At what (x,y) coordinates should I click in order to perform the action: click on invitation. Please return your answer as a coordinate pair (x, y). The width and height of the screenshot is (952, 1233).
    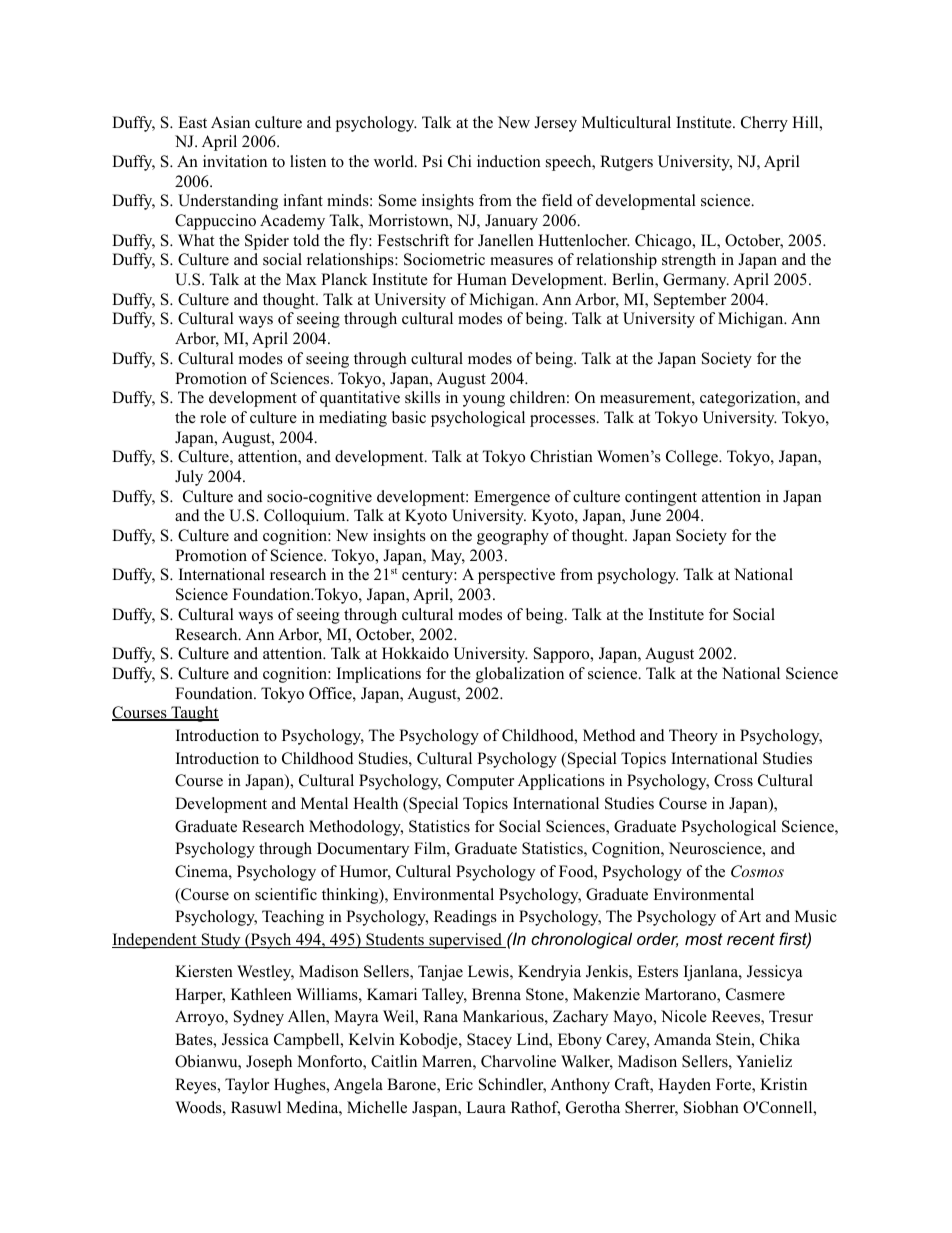
    Looking at the image, I should click on (235, 161).
